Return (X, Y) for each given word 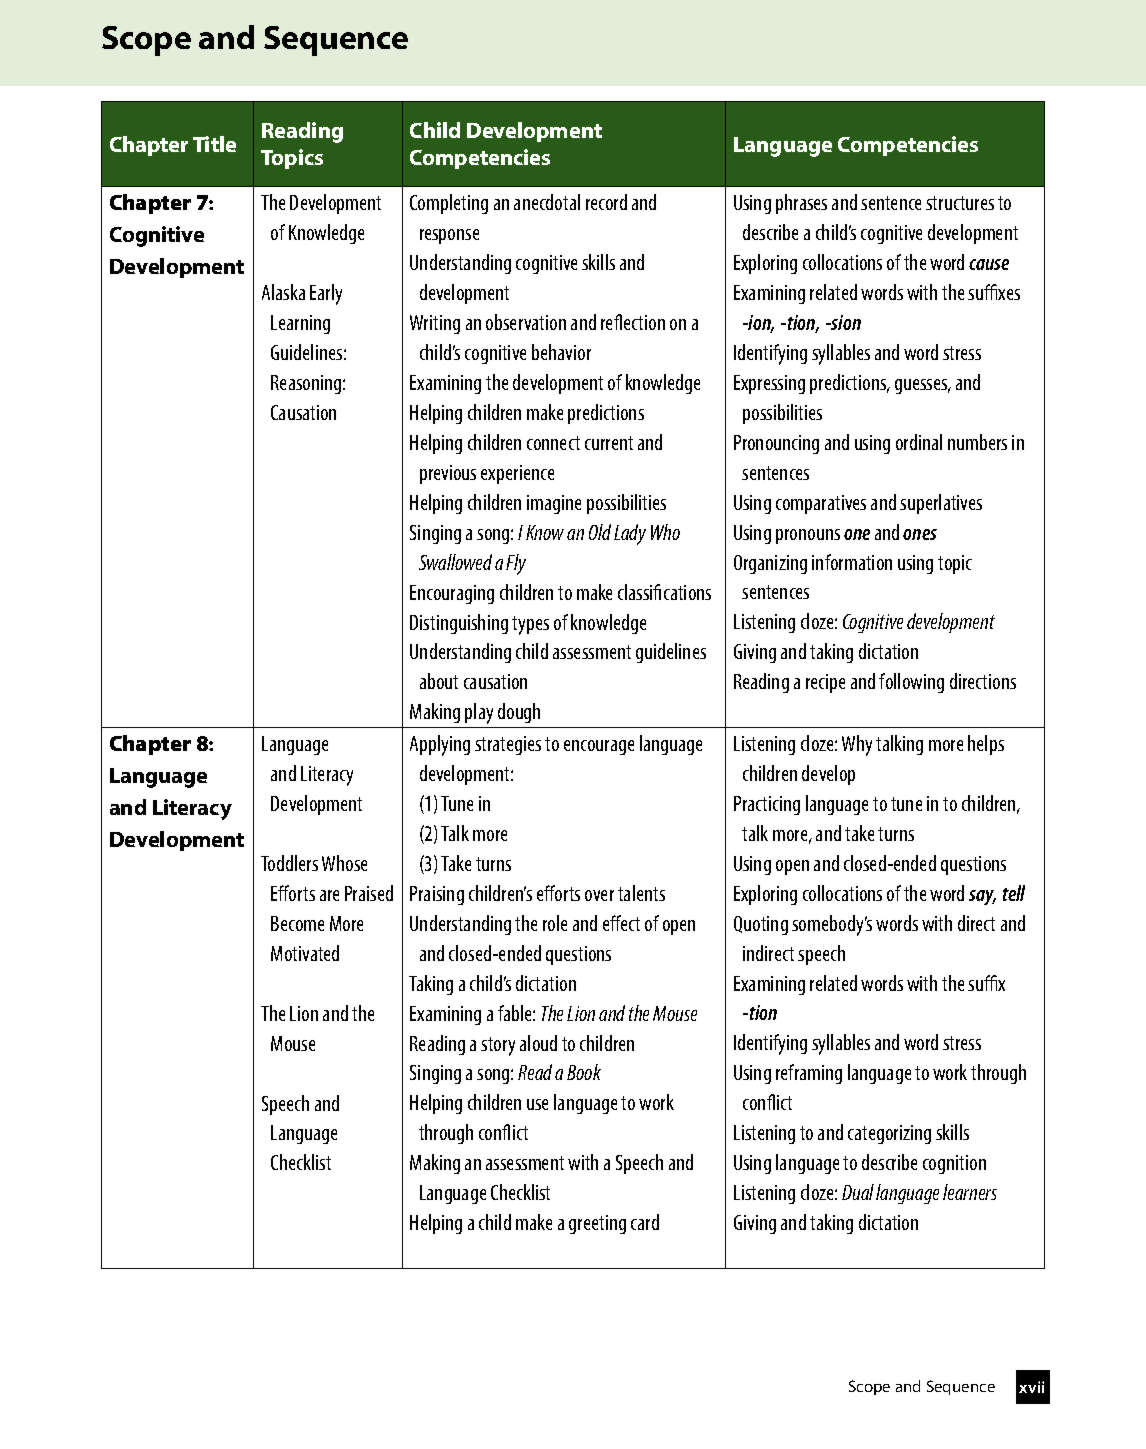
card (645, 1222)
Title (214, 144)
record (606, 202)
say (982, 897)
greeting (597, 1224)
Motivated (305, 953)
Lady (630, 534)
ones (920, 534)
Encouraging (452, 594)
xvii (1031, 1387)
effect (621, 923)
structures (960, 203)
